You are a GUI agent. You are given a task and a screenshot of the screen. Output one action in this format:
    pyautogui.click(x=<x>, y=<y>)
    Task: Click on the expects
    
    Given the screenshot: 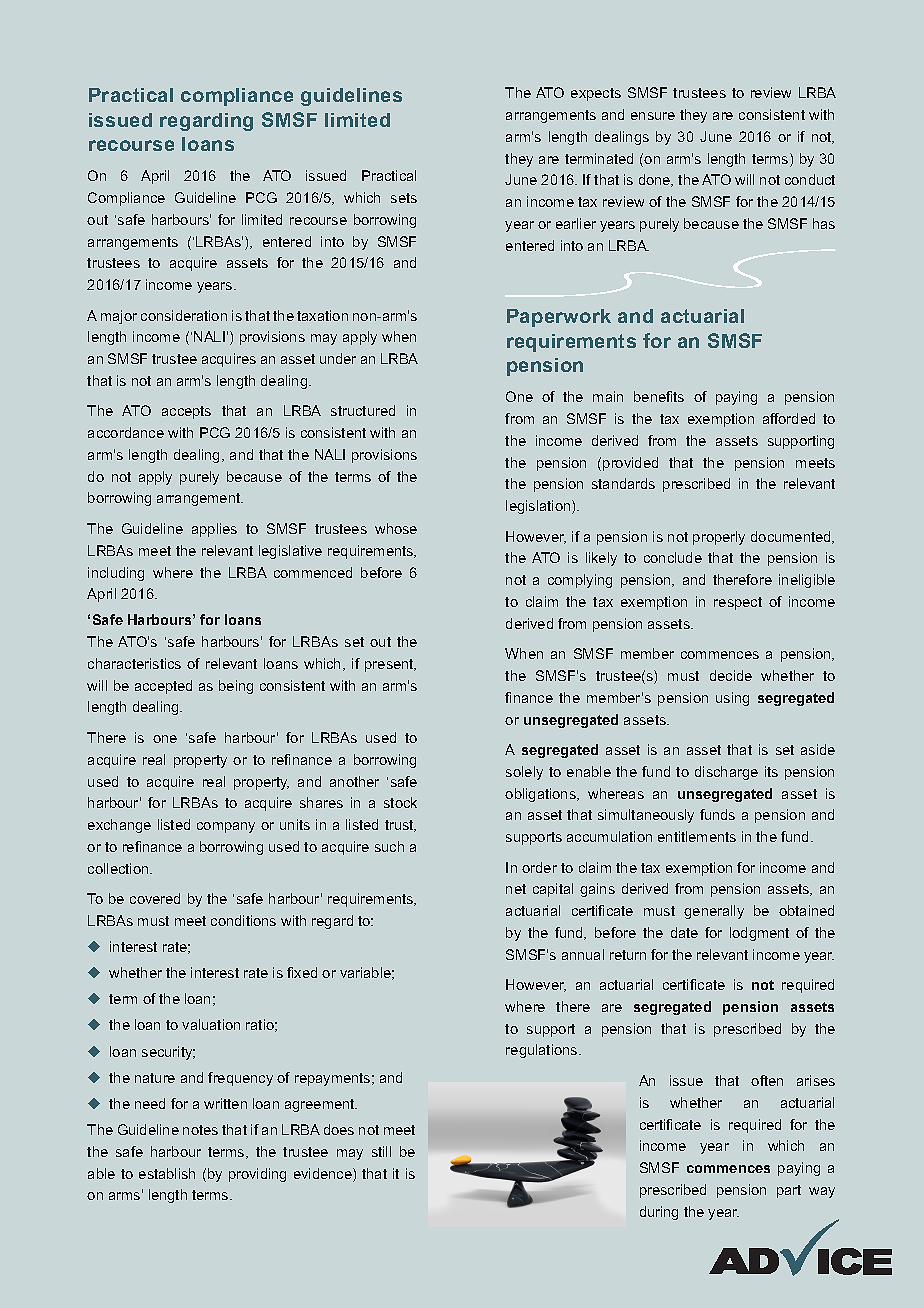 What is the action you would take?
    pyautogui.click(x=596, y=94)
